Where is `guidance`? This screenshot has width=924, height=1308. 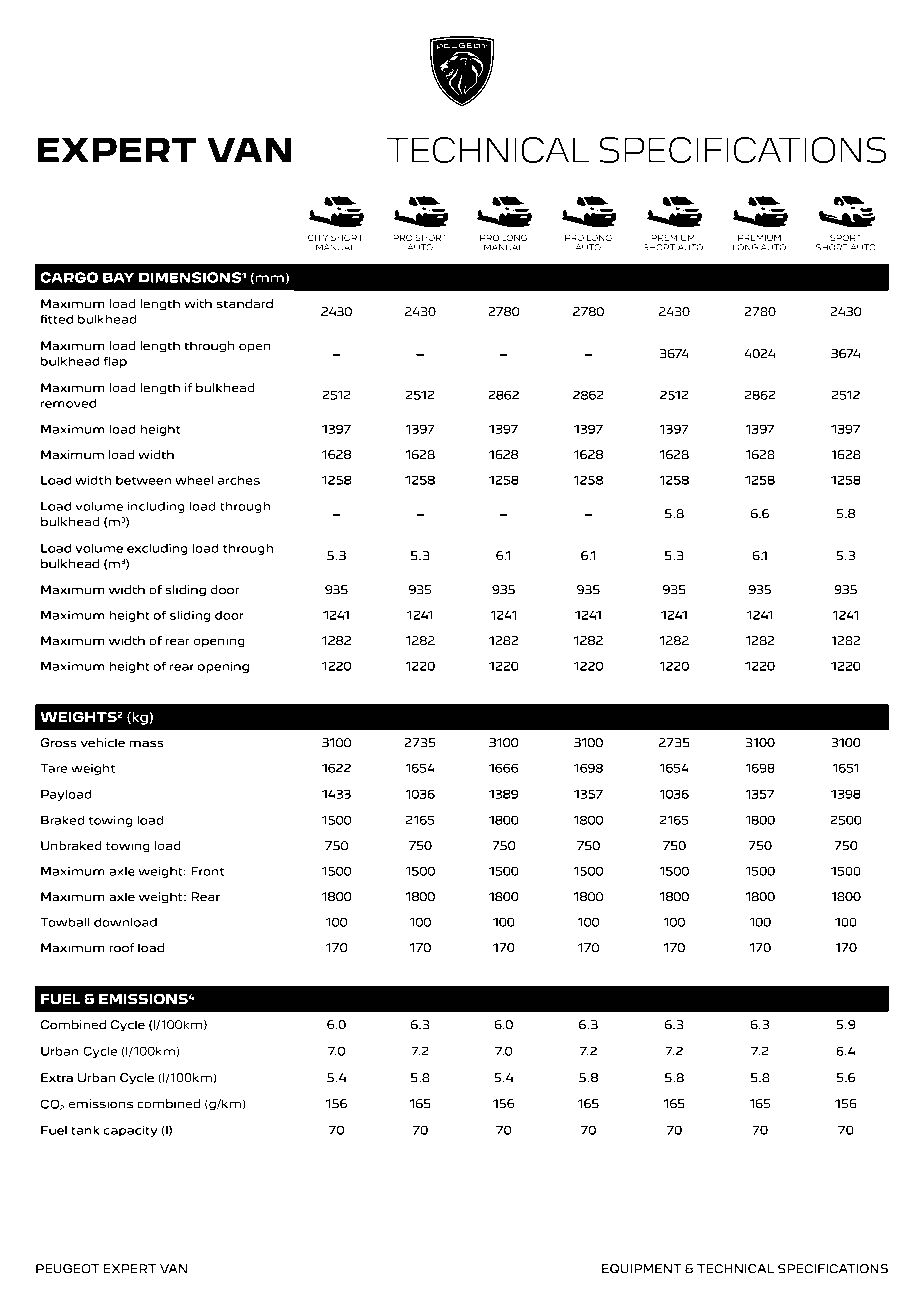 guidance is located at coordinates (462, 1175).
